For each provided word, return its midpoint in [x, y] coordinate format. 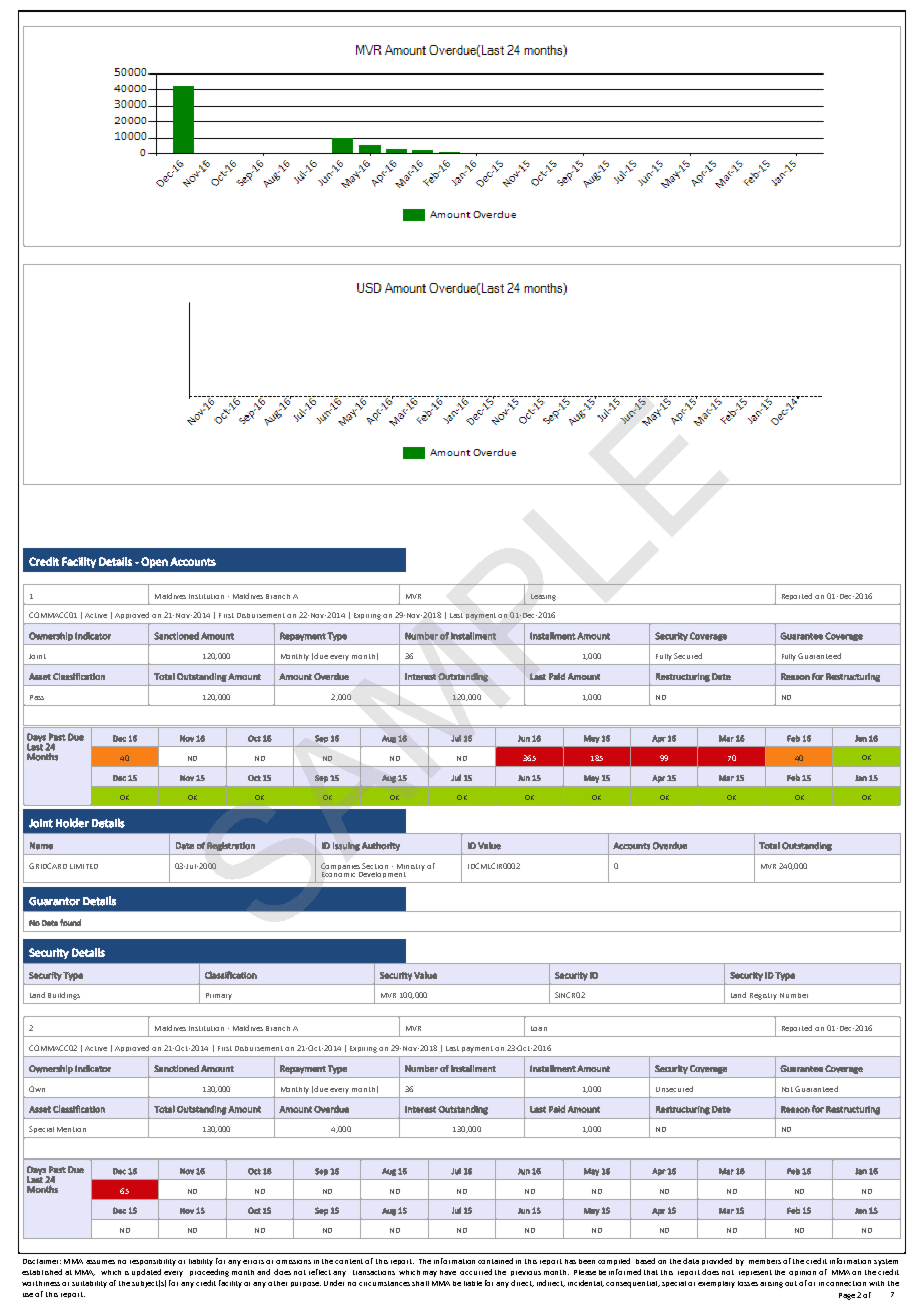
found [70, 922]
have [448, 1272]
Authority [381, 846]
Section [375, 866]
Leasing [543, 597]
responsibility [153, 1262]
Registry [763, 996]
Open [154, 562]
